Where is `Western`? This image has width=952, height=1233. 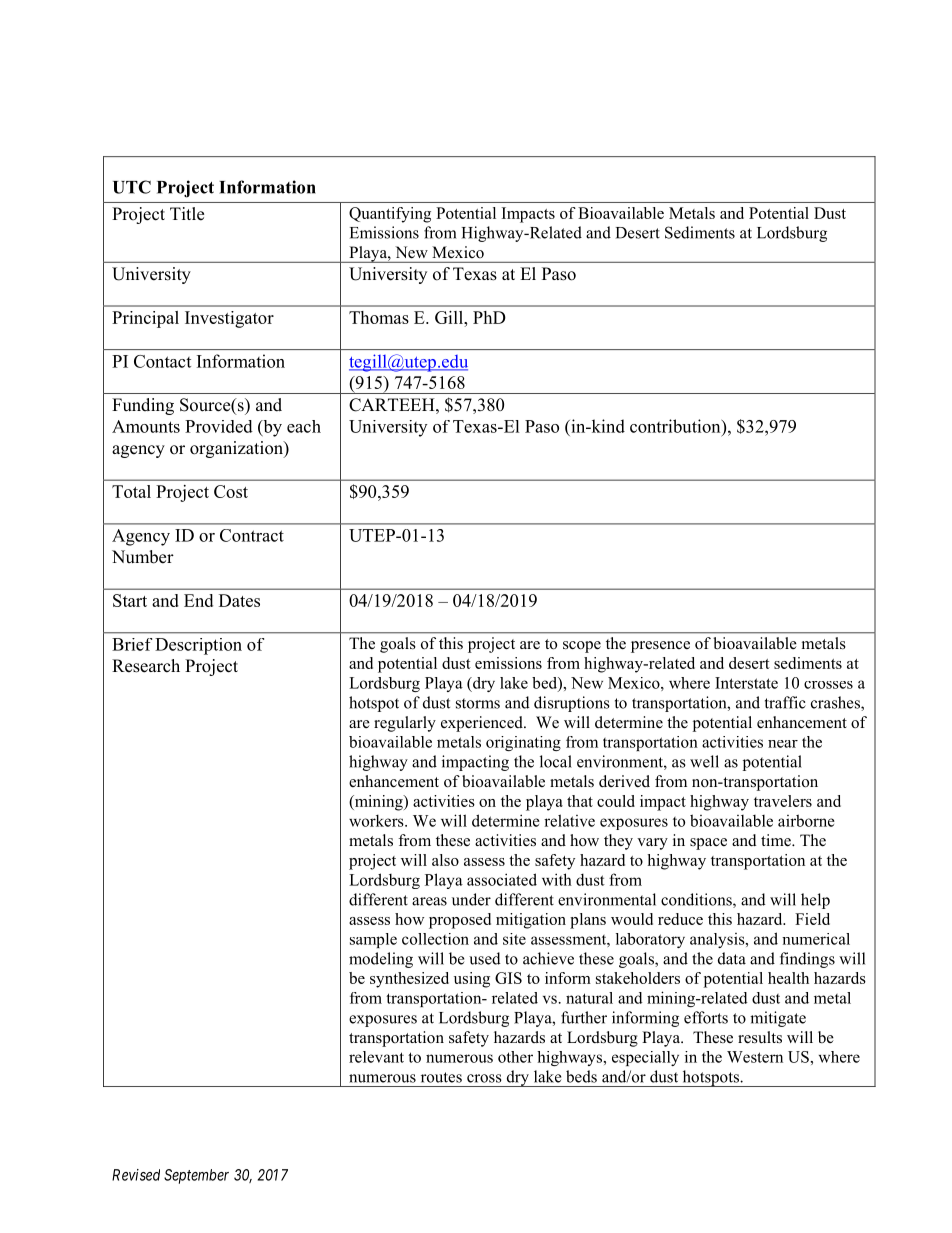 Western is located at coordinates (755, 1057).
